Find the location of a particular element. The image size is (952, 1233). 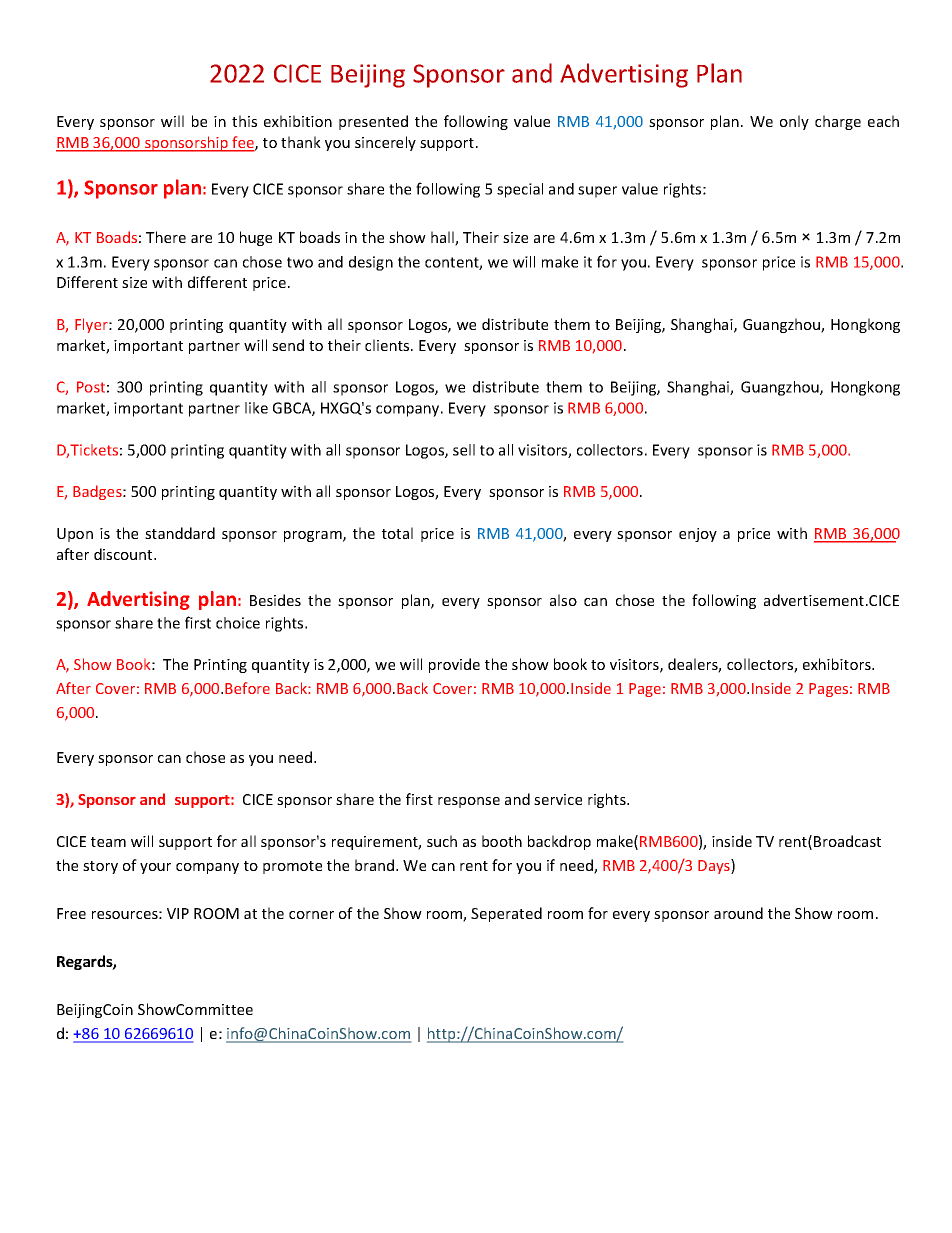

total is located at coordinates (397, 533).
